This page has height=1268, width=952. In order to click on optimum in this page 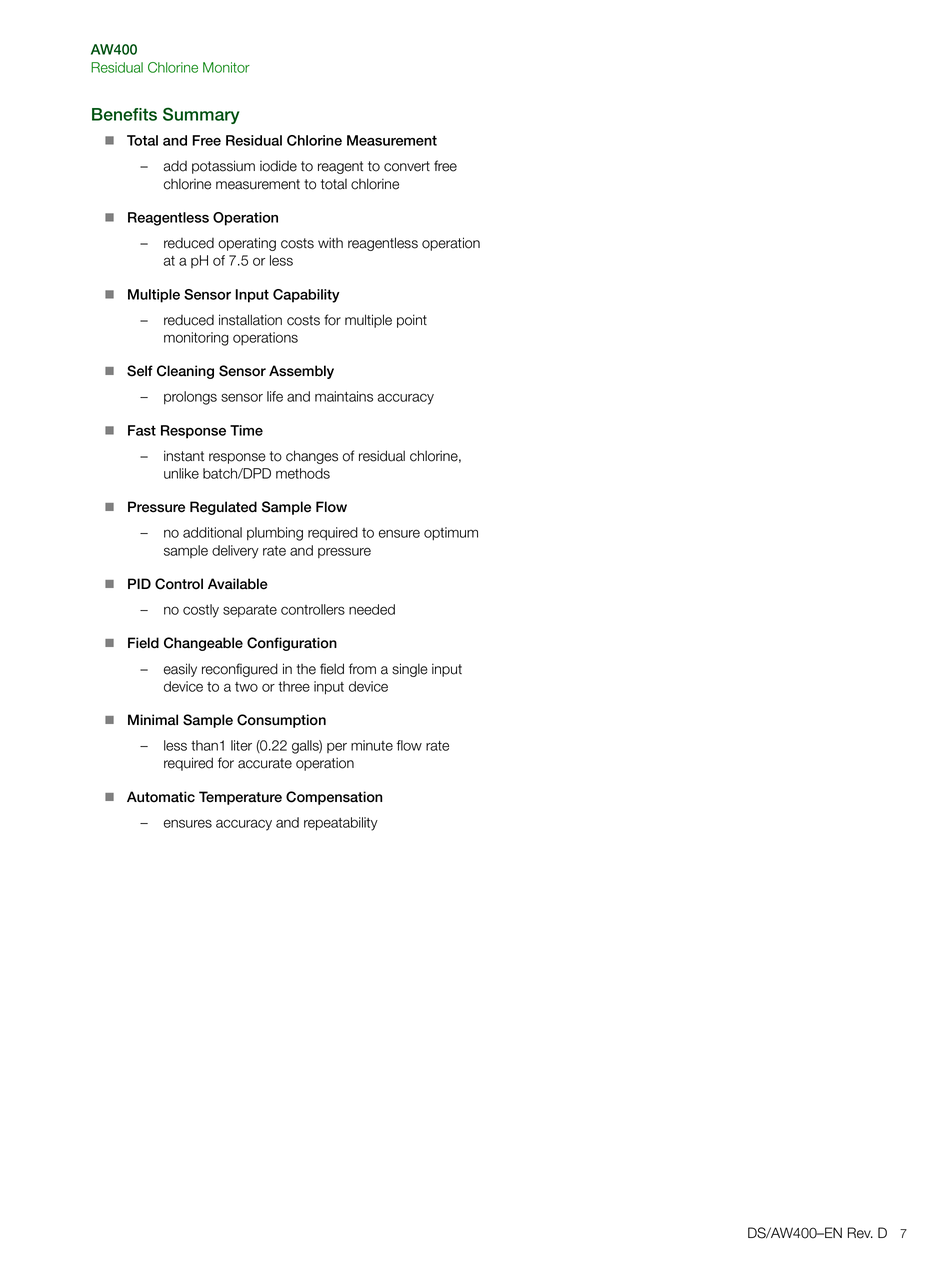, I will do `click(451, 534)`.
